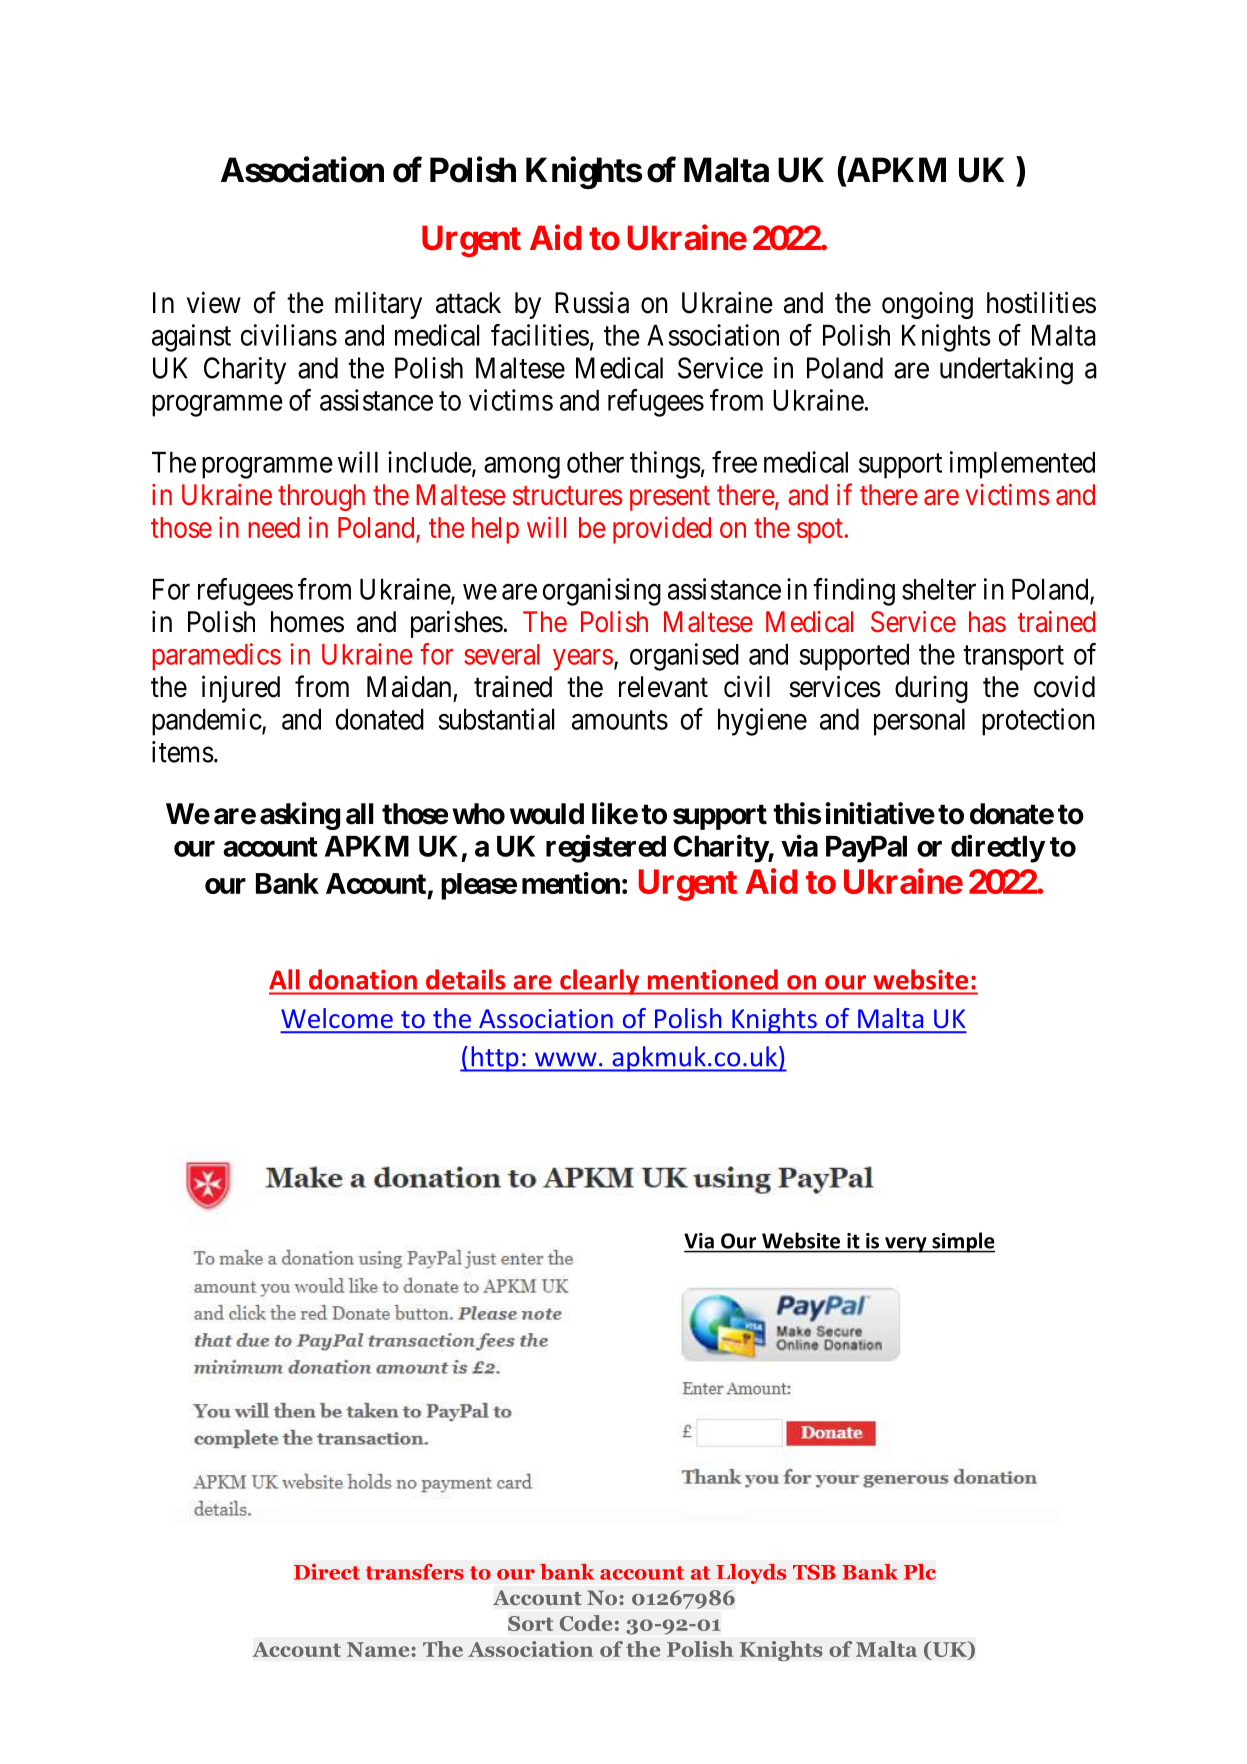 The image size is (1247, 1764). Describe the element at coordinates (927, 305) in the page. I see `ongoing` at that location.
